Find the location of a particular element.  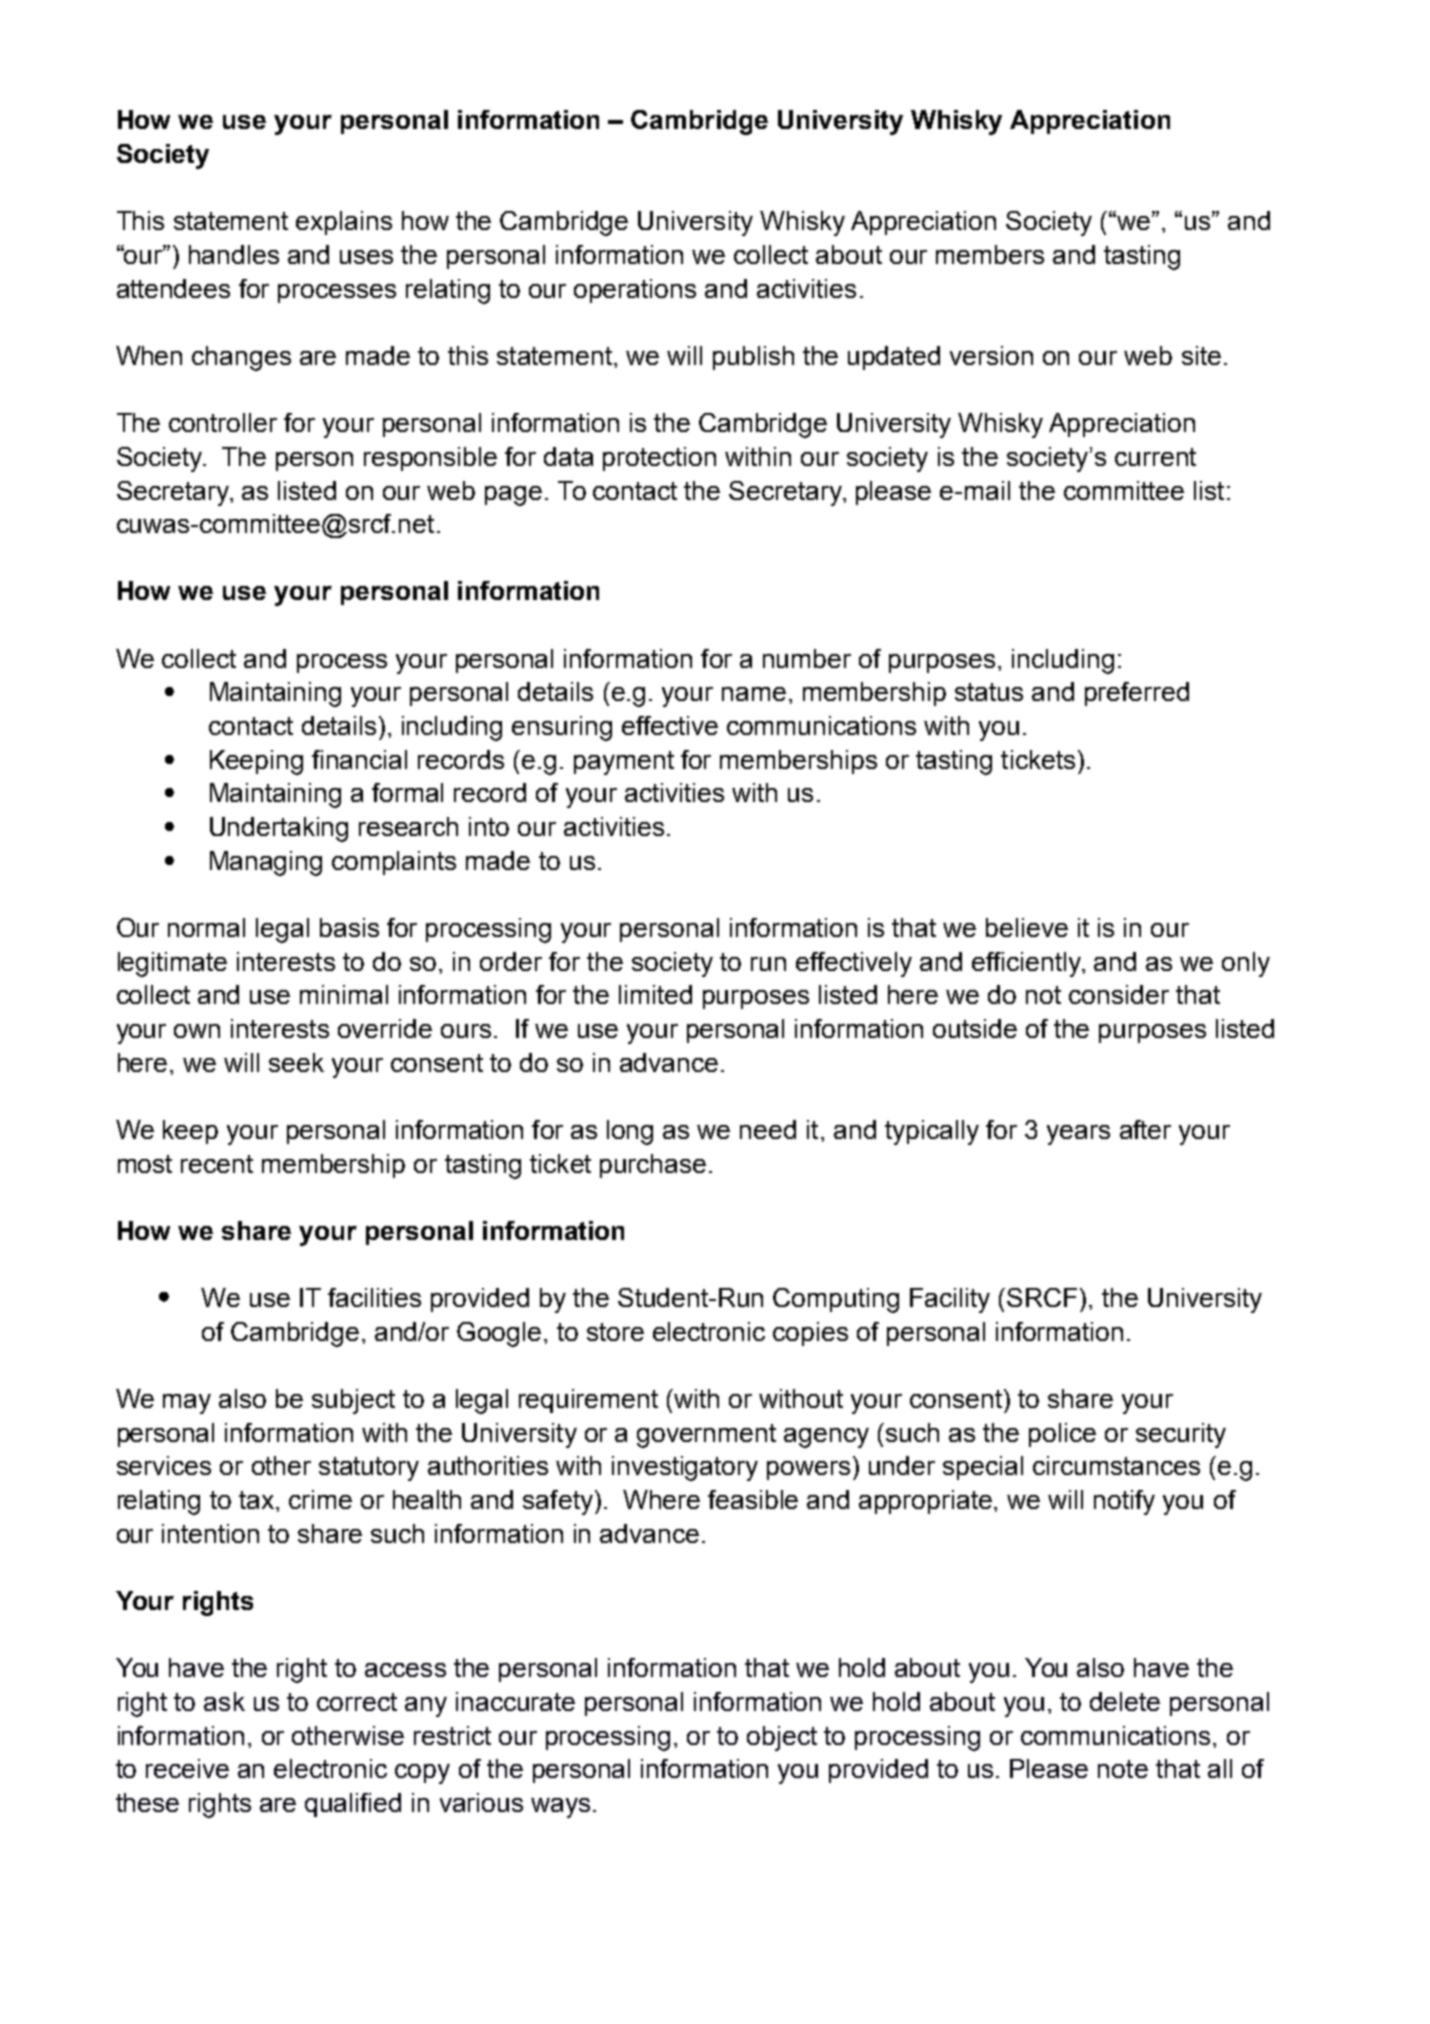

note is located at coordinates (1123, 1769).
